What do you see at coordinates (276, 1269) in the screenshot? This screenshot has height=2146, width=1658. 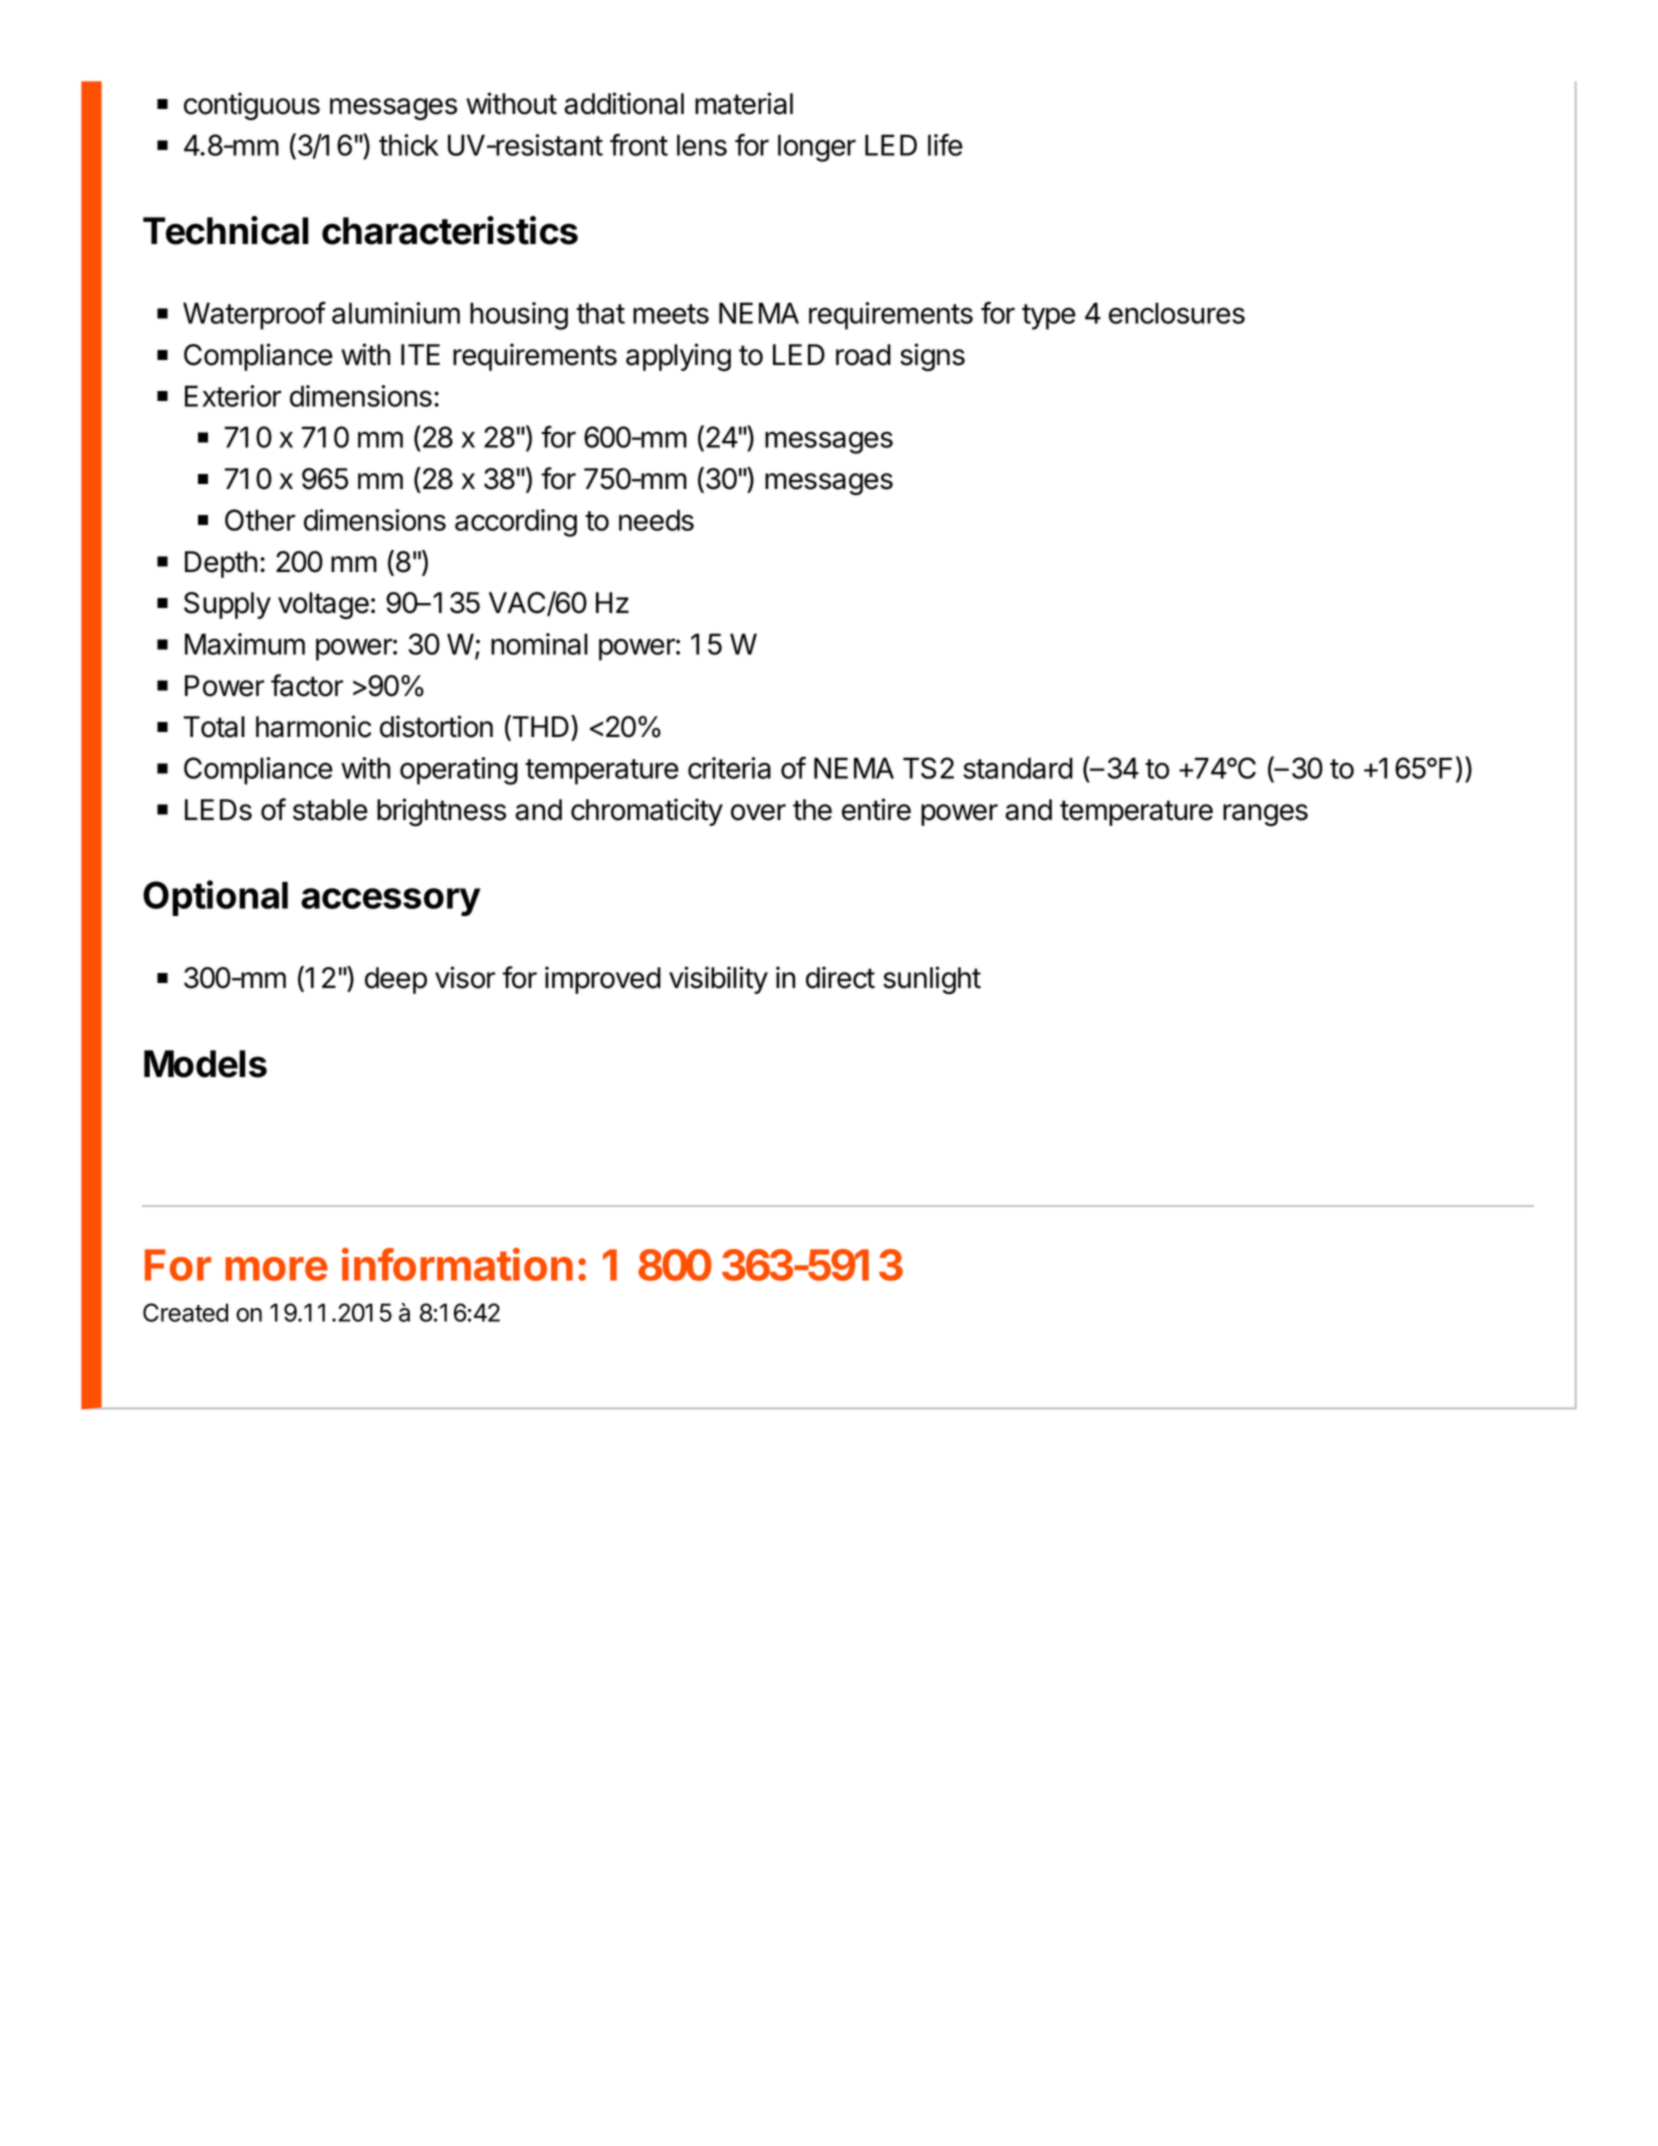 I see `more` at bounding box center [276, 1269].
